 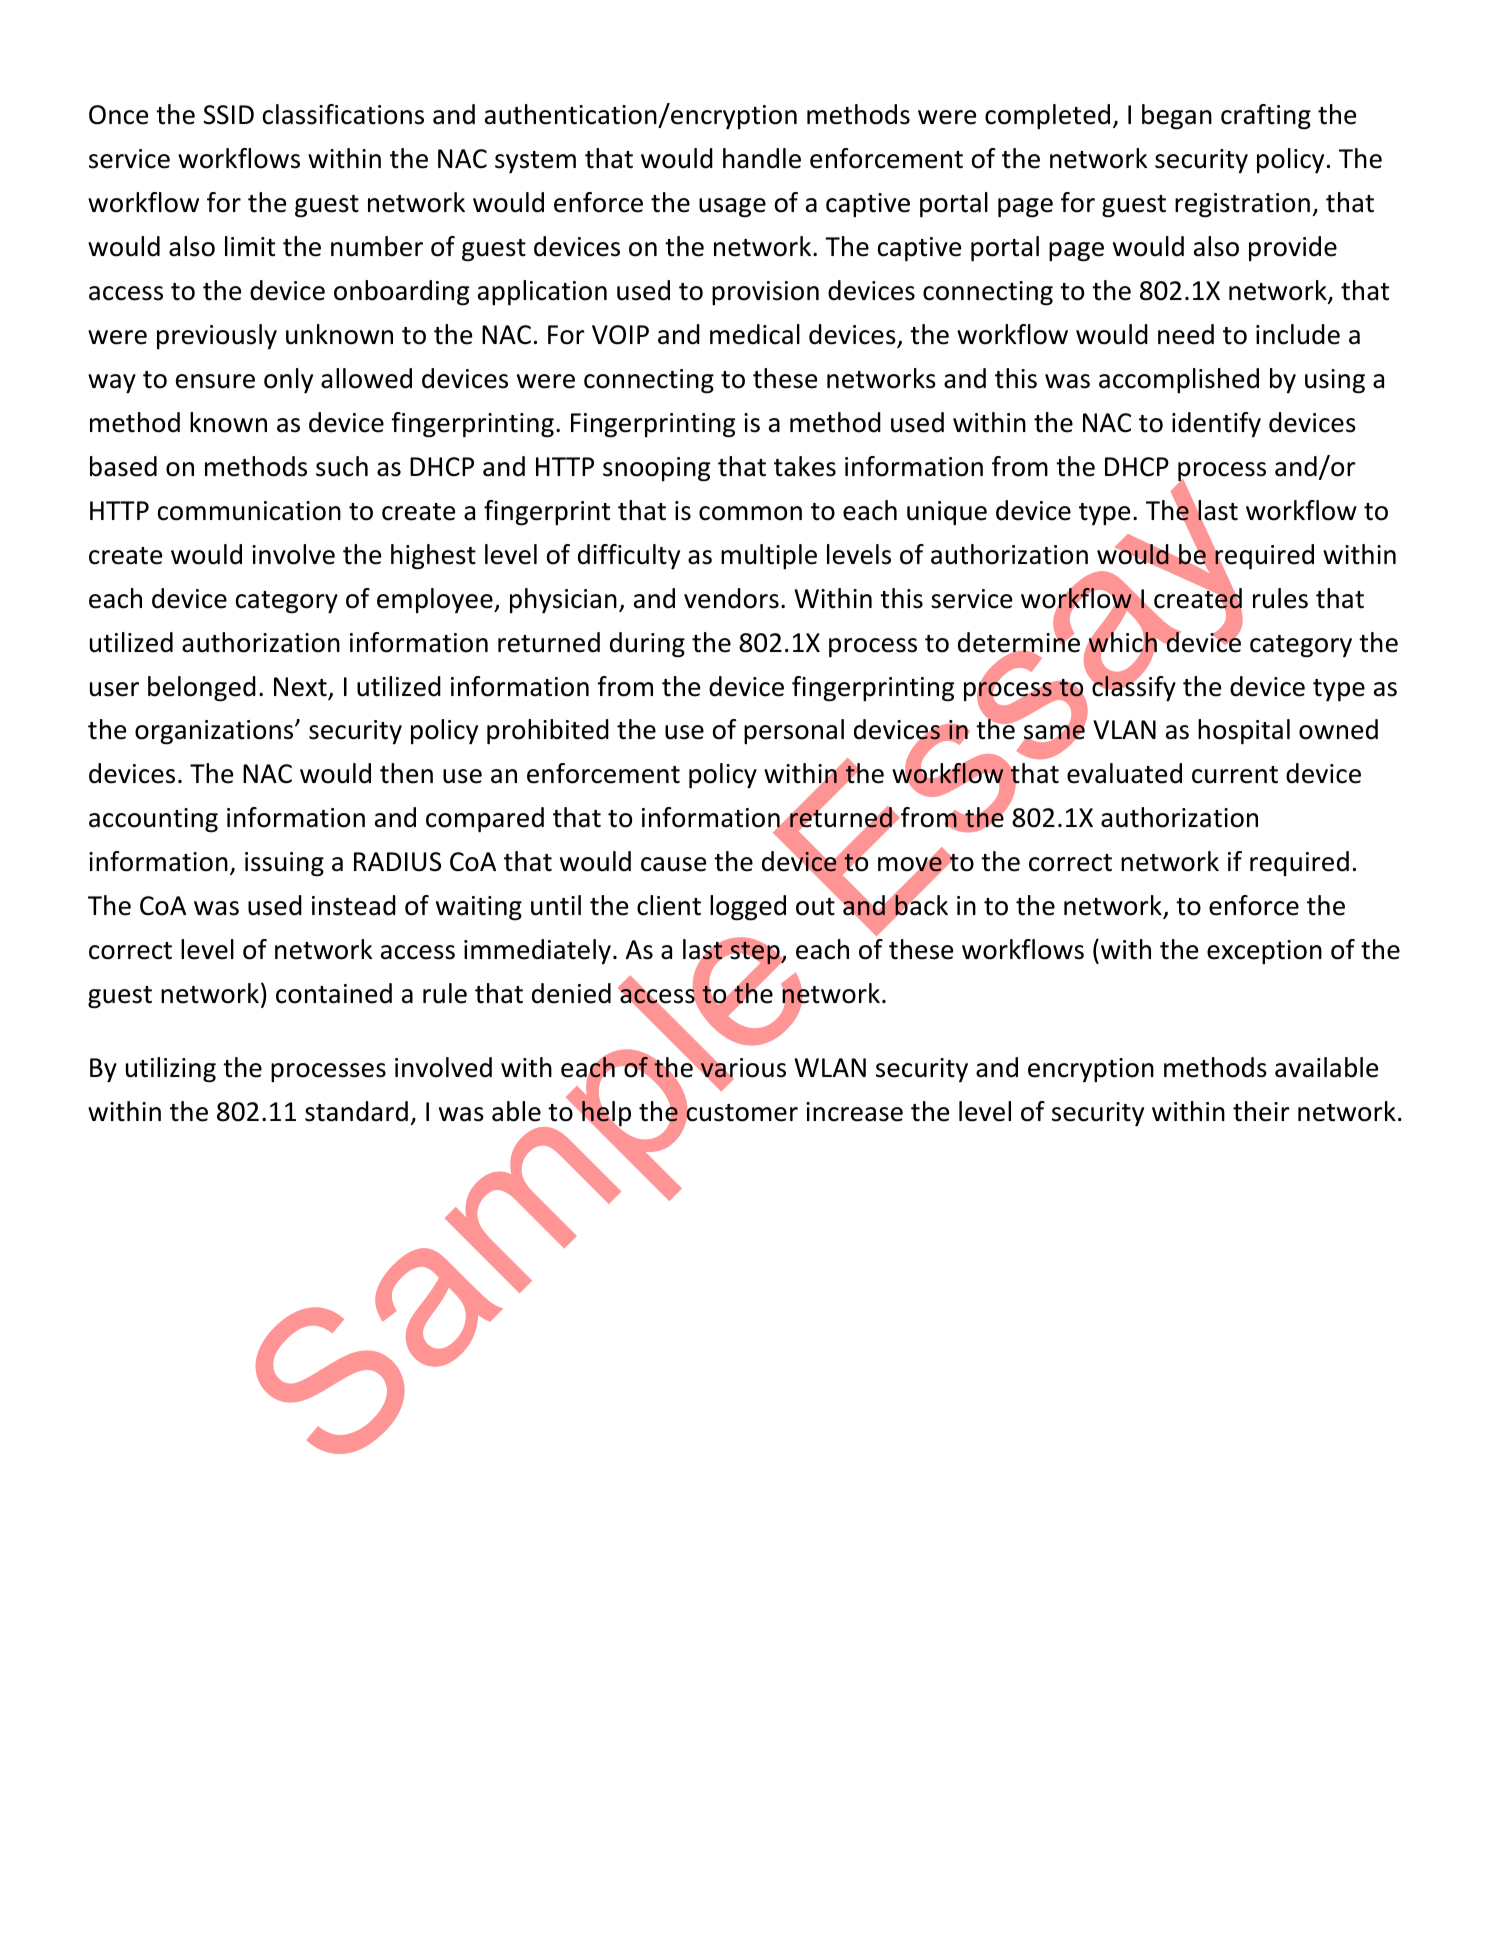 What do you see at coordinates (436, 600) in the screenshot?
I see `employee` at bounding box center [436, 600].
